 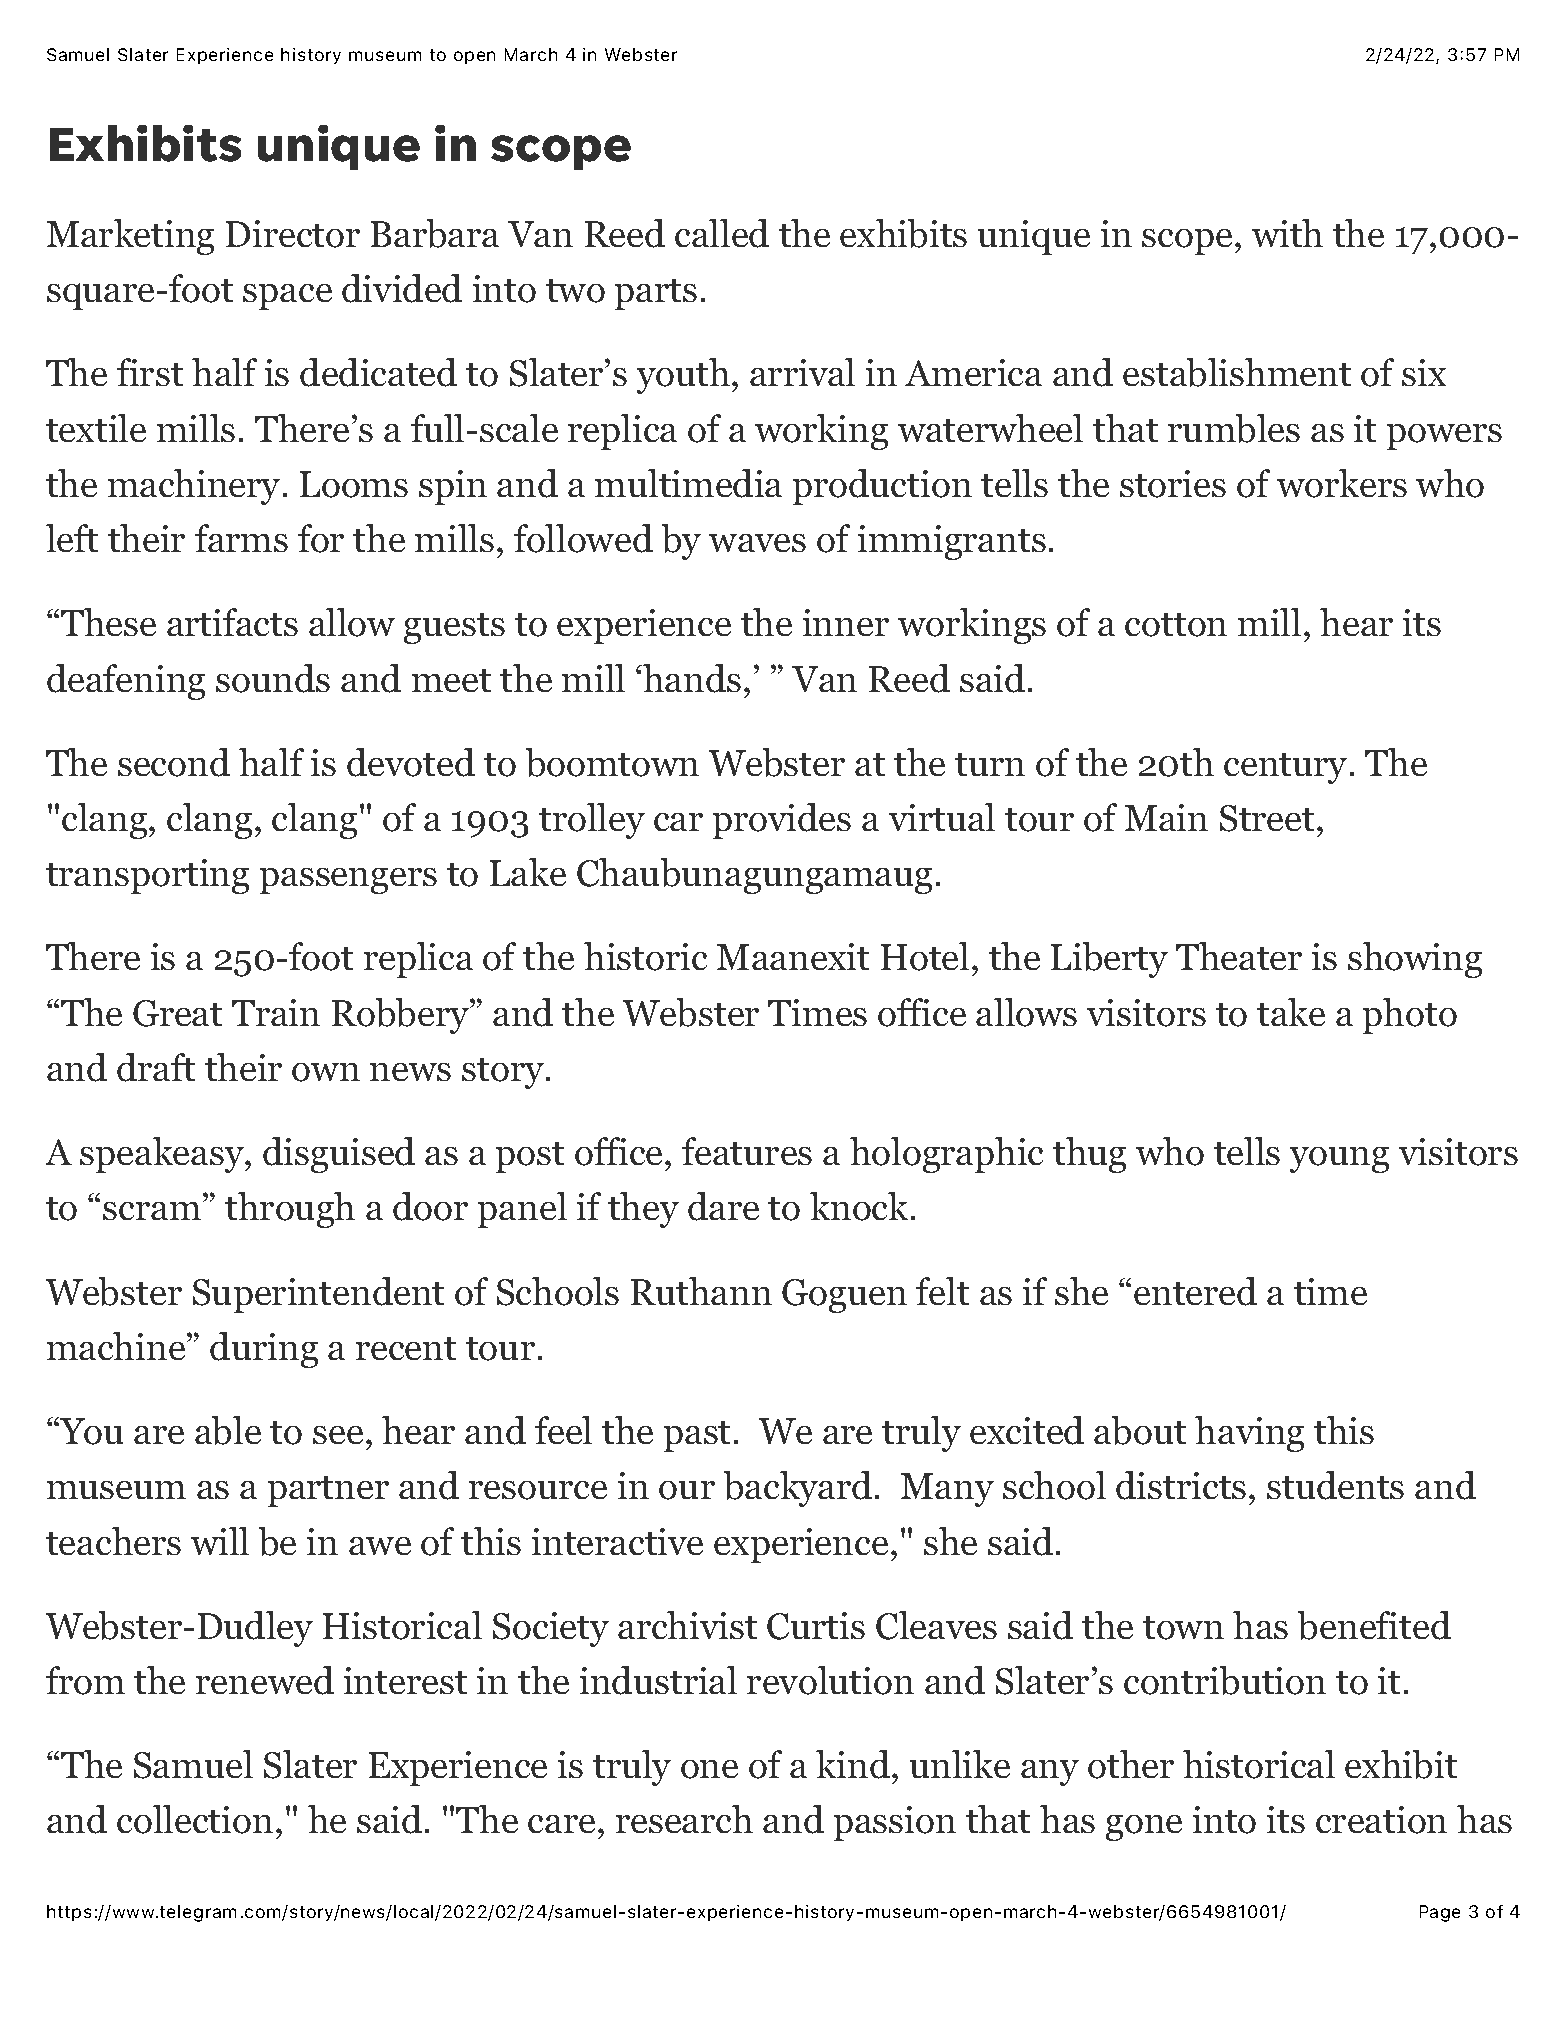 I want to click on collection, so click(x=195, y=1819).
